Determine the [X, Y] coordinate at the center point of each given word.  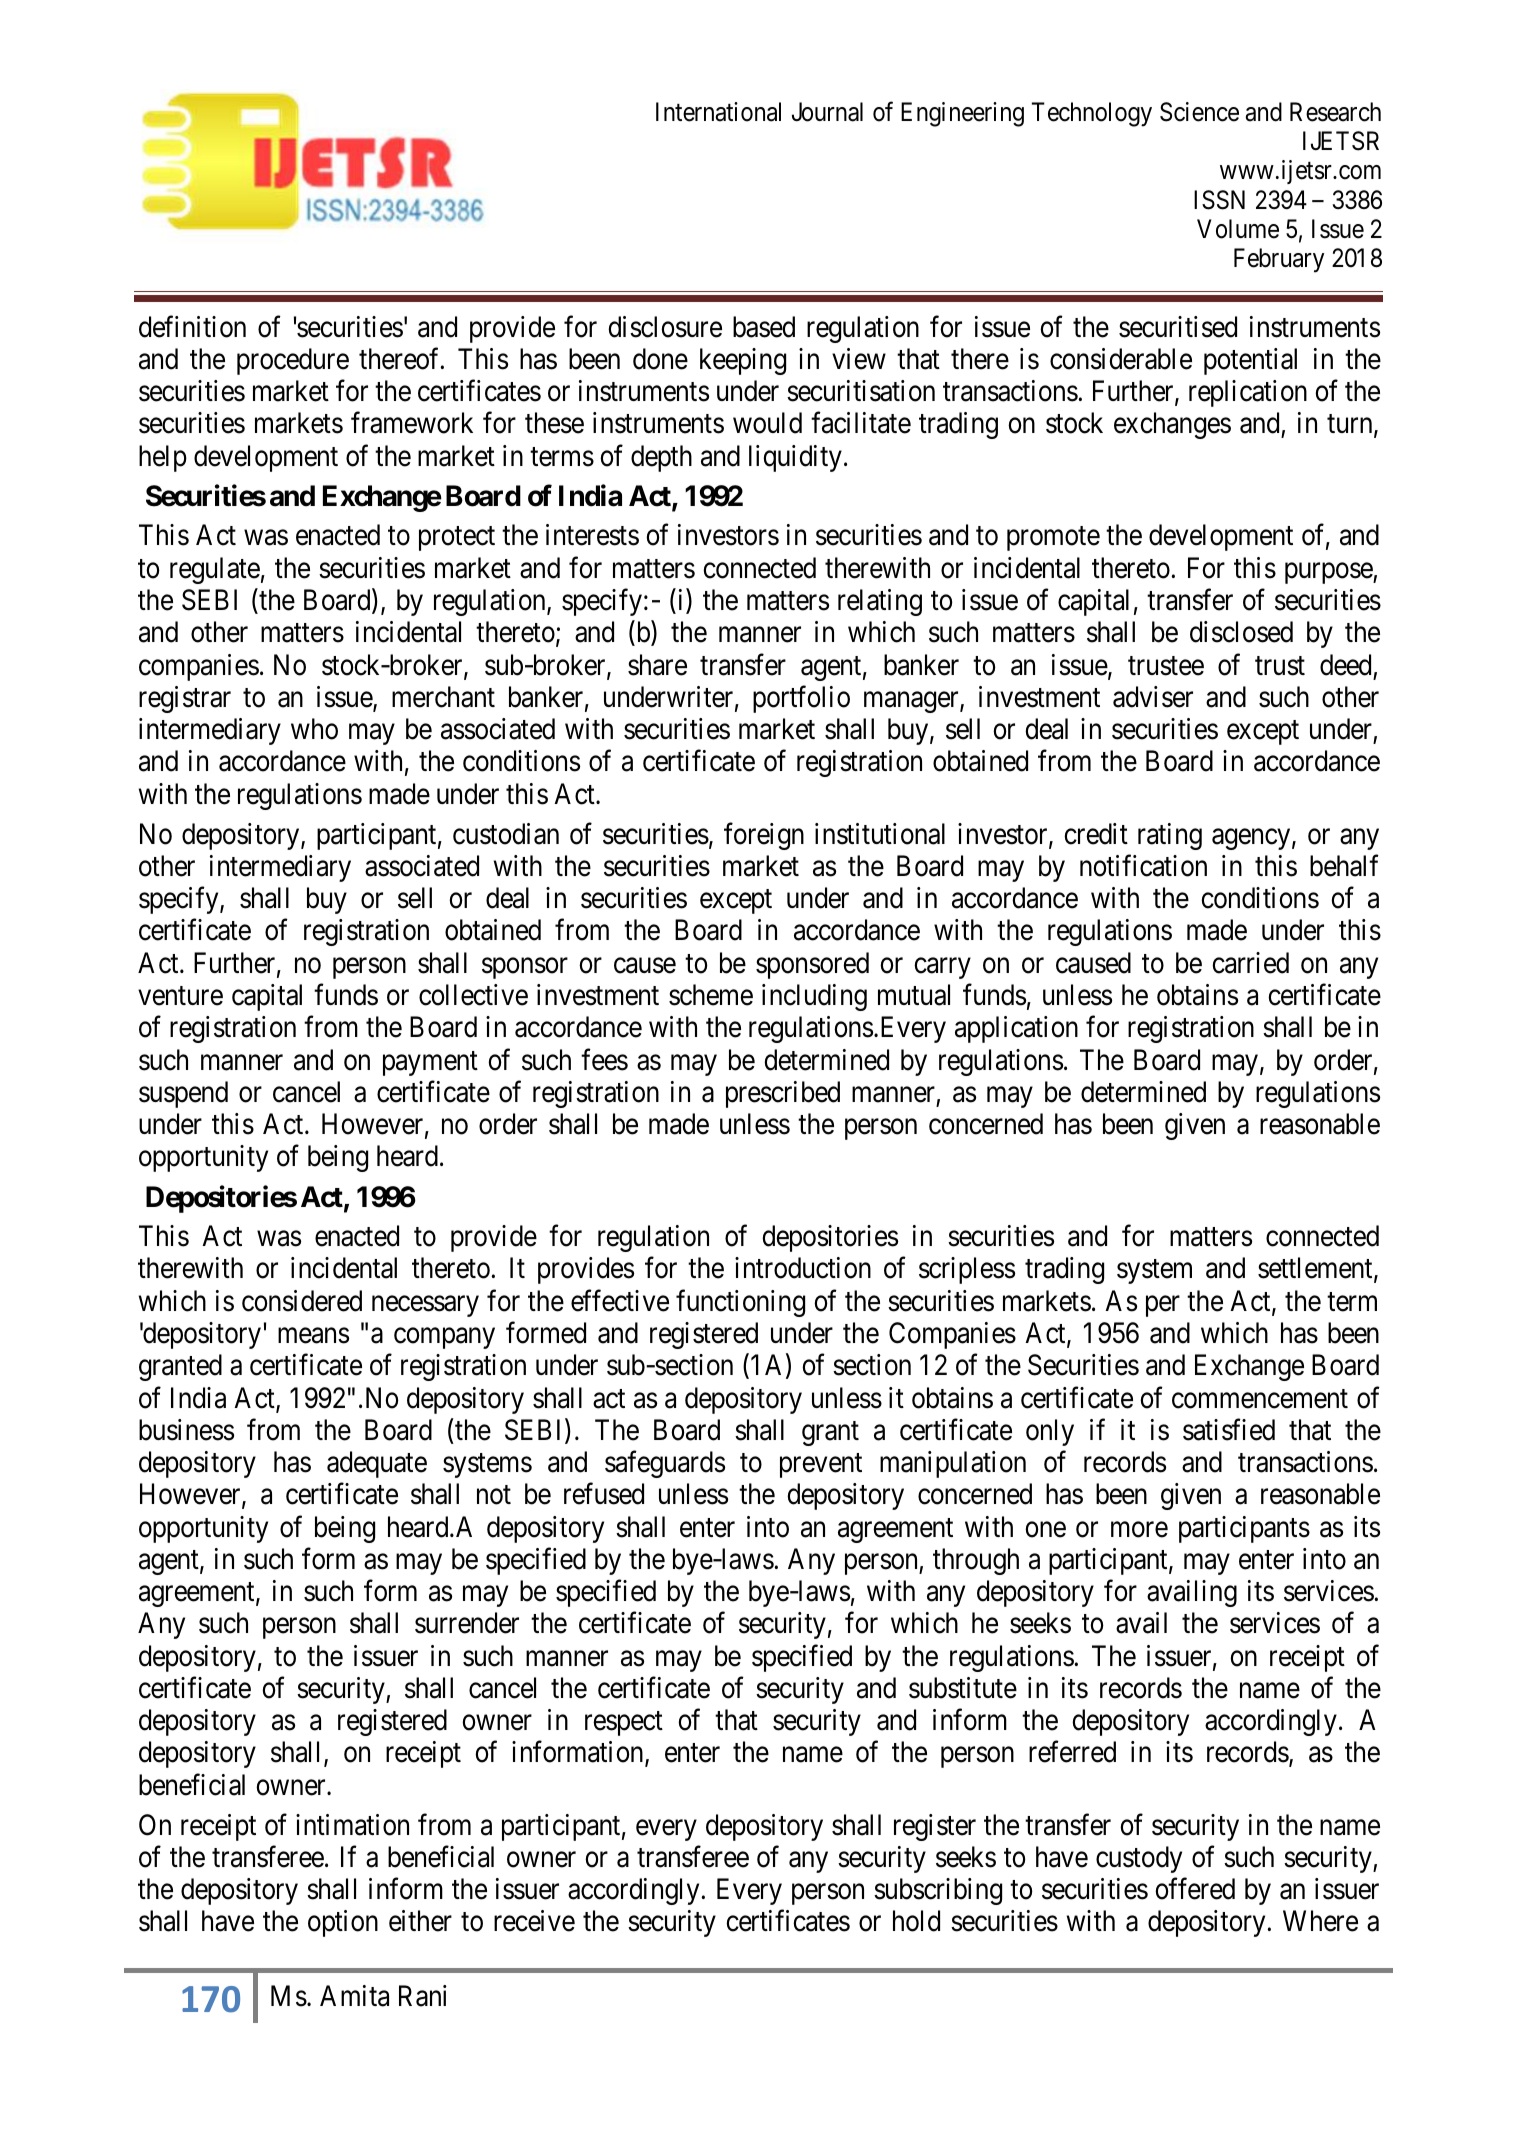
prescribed [783, 1094]
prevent [821, 1466]
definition [192, 326]
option [343, 1923]
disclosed [1241, 632]
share [657, 665]
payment [430, 1063]
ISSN [1219, 200]
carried [1250, 963]
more [1139, 1530]
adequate [377, 1464]
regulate [215, 570]
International [718, 112]
